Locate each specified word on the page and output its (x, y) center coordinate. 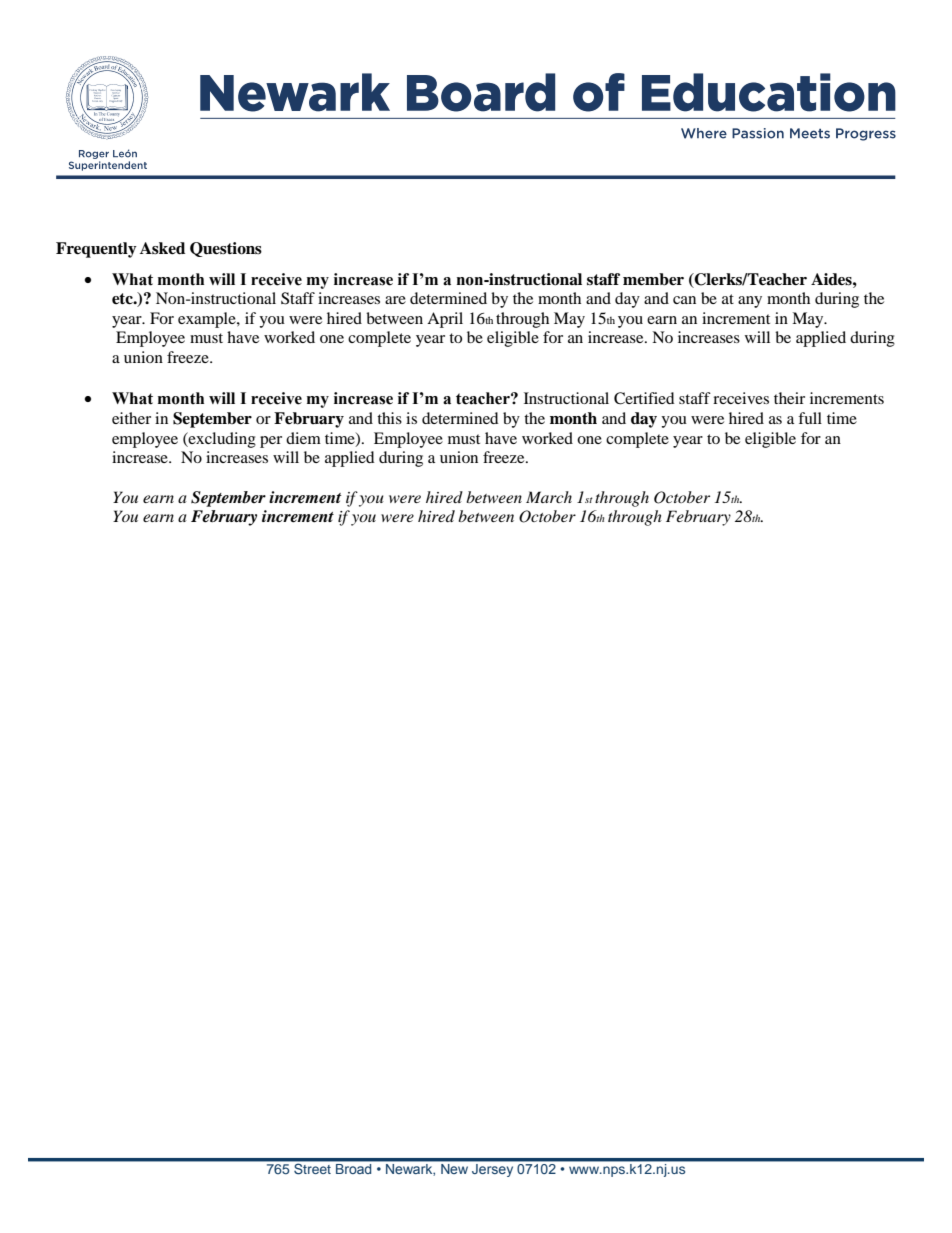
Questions (226, 249)
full (810, 418)
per (271, 442)
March (549, 497)
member (653, 279)
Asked (162, 248)
